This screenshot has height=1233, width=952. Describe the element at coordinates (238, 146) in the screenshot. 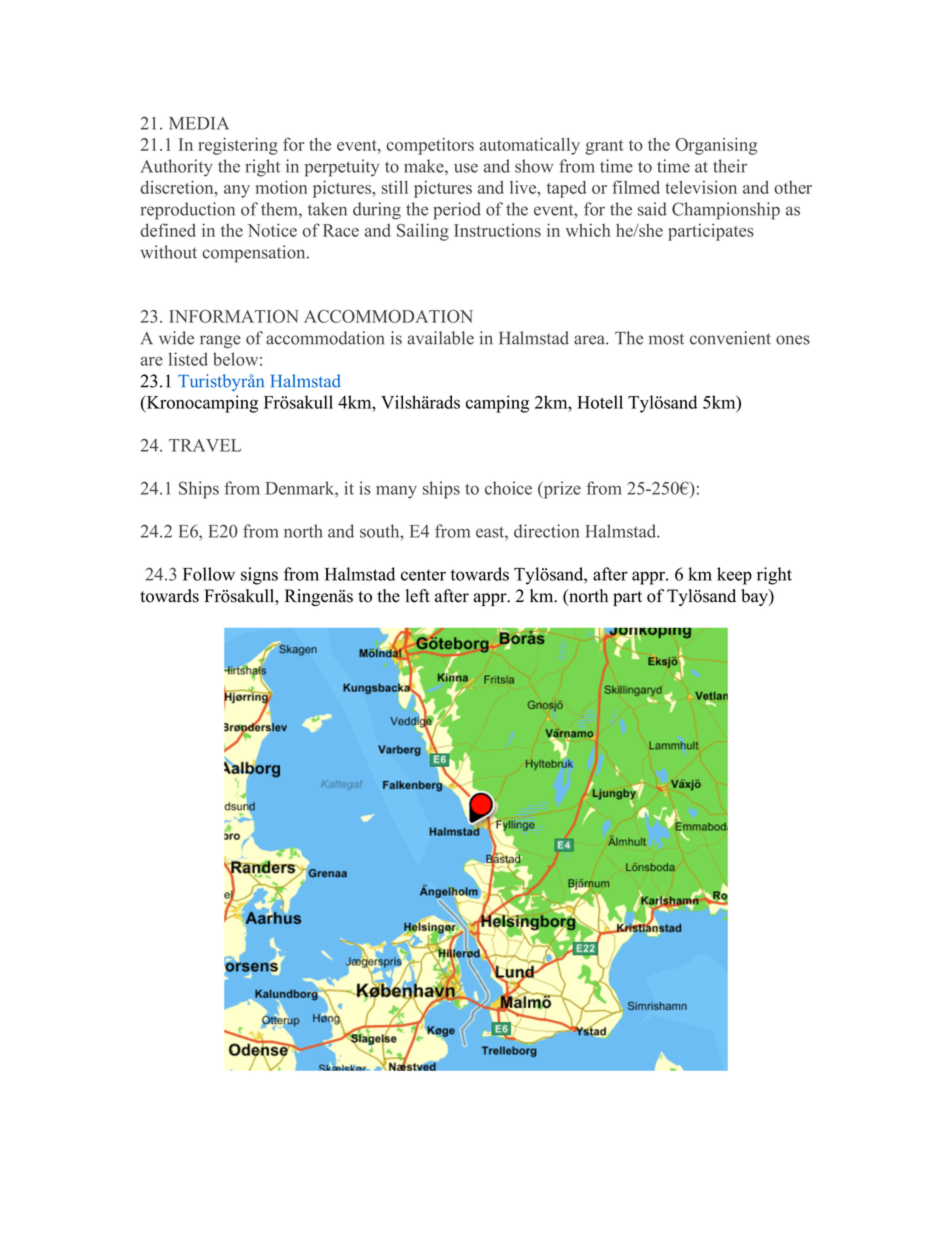

I see `registering` at that location.
